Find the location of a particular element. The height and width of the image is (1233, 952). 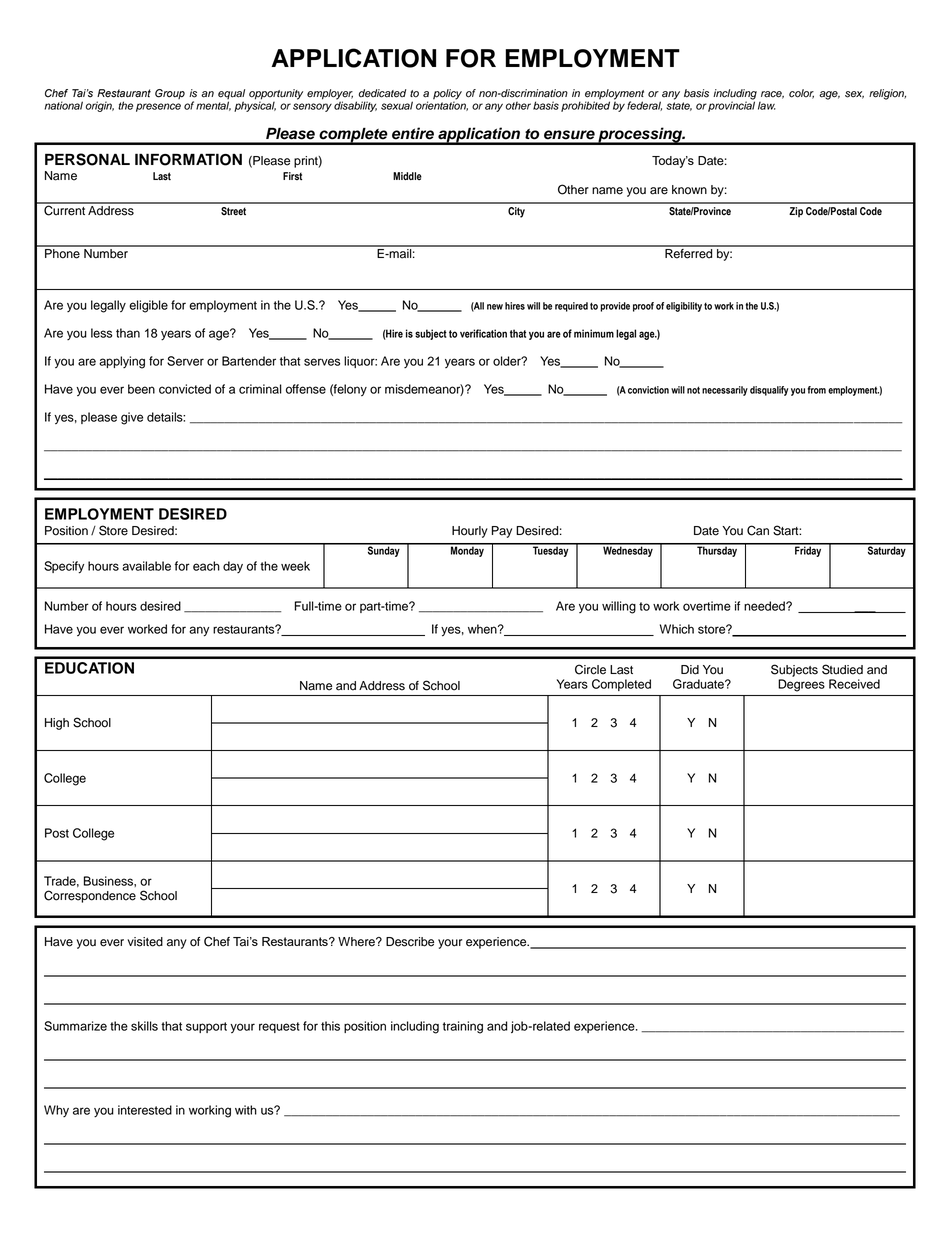

when is located at coordinates (483, 629).
